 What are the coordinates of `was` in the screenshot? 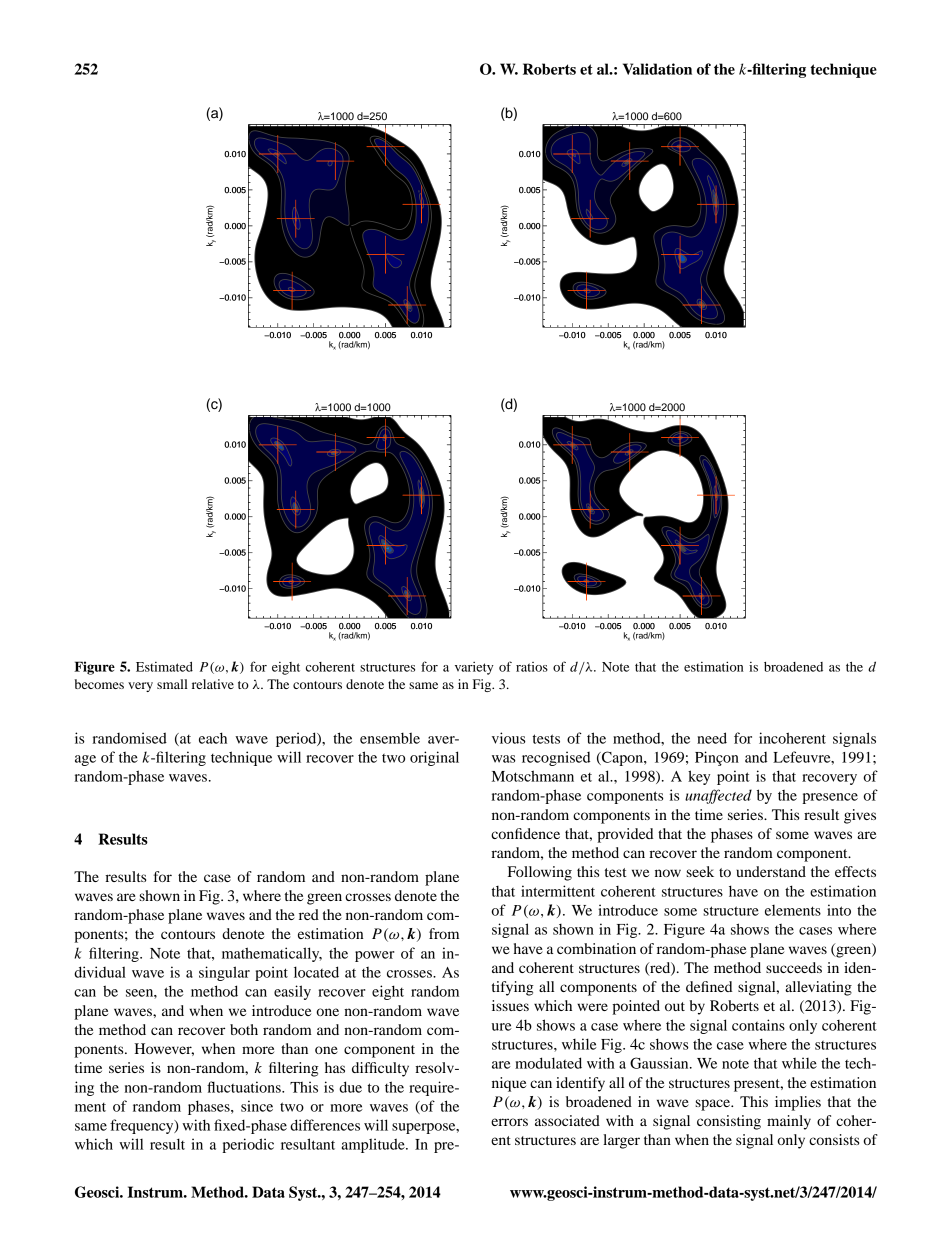 It's located at (504, 759).
